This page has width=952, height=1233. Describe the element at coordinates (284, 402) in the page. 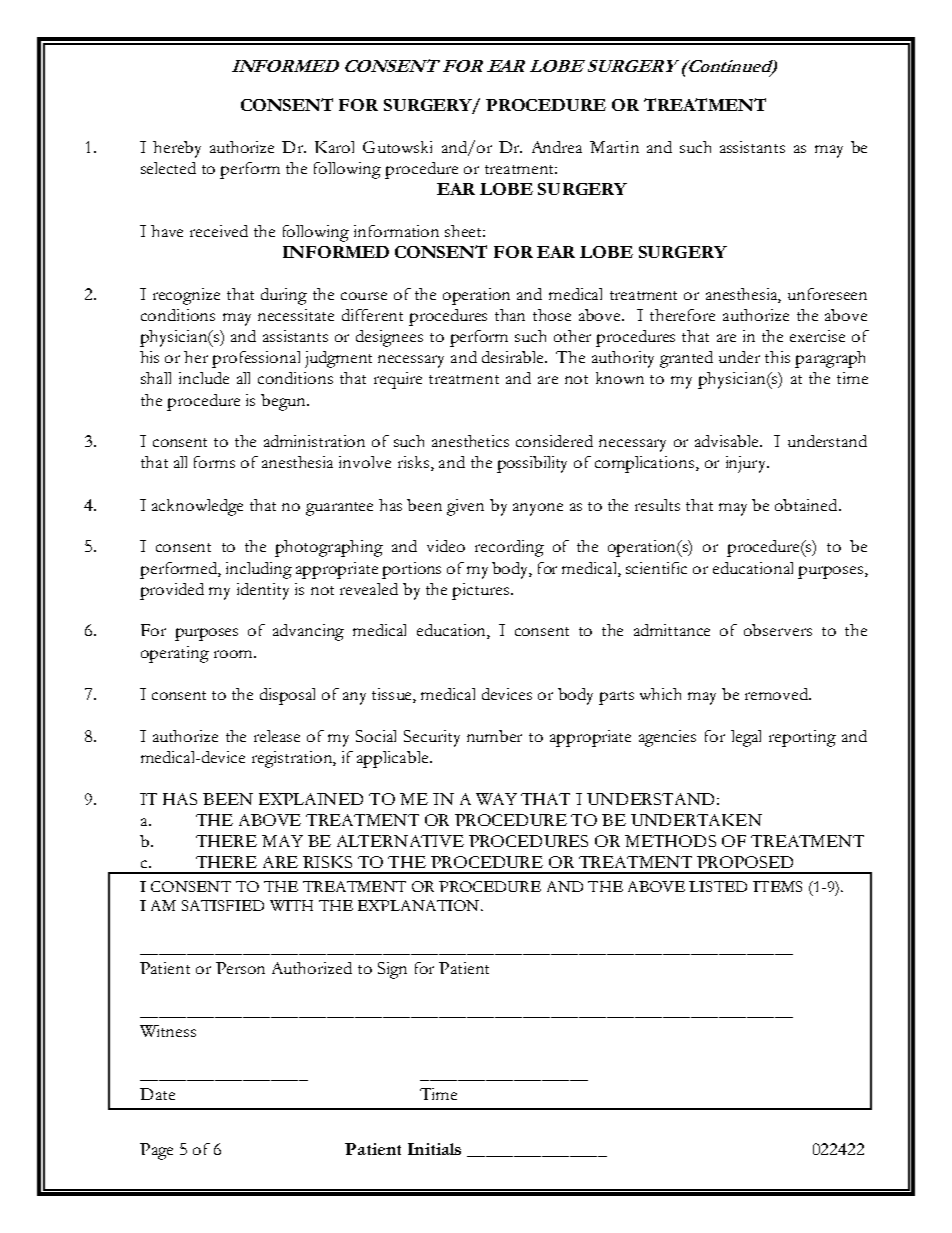

I see `begun` at that location.
